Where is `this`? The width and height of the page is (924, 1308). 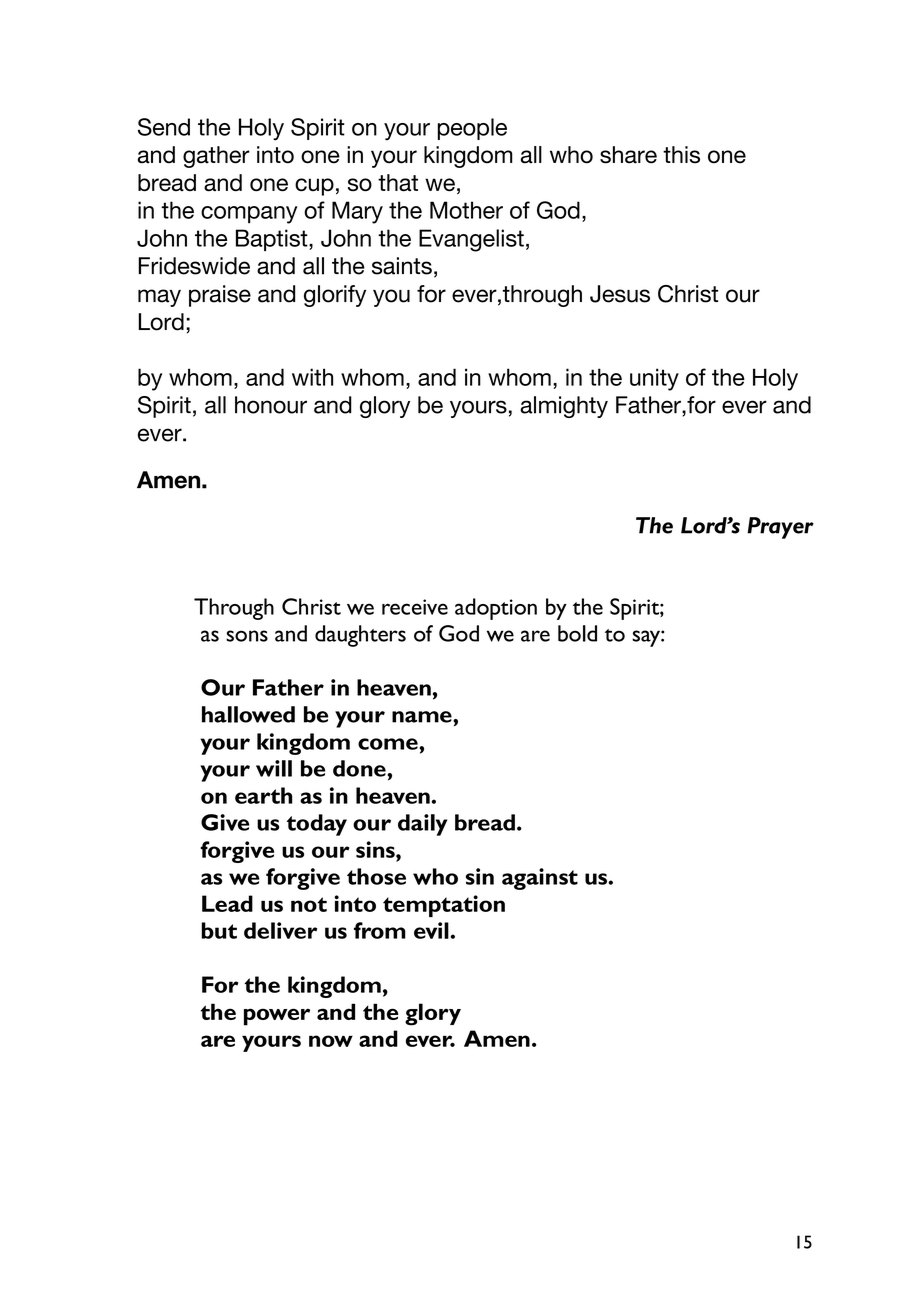 this is located at coordinates (681, 155).
